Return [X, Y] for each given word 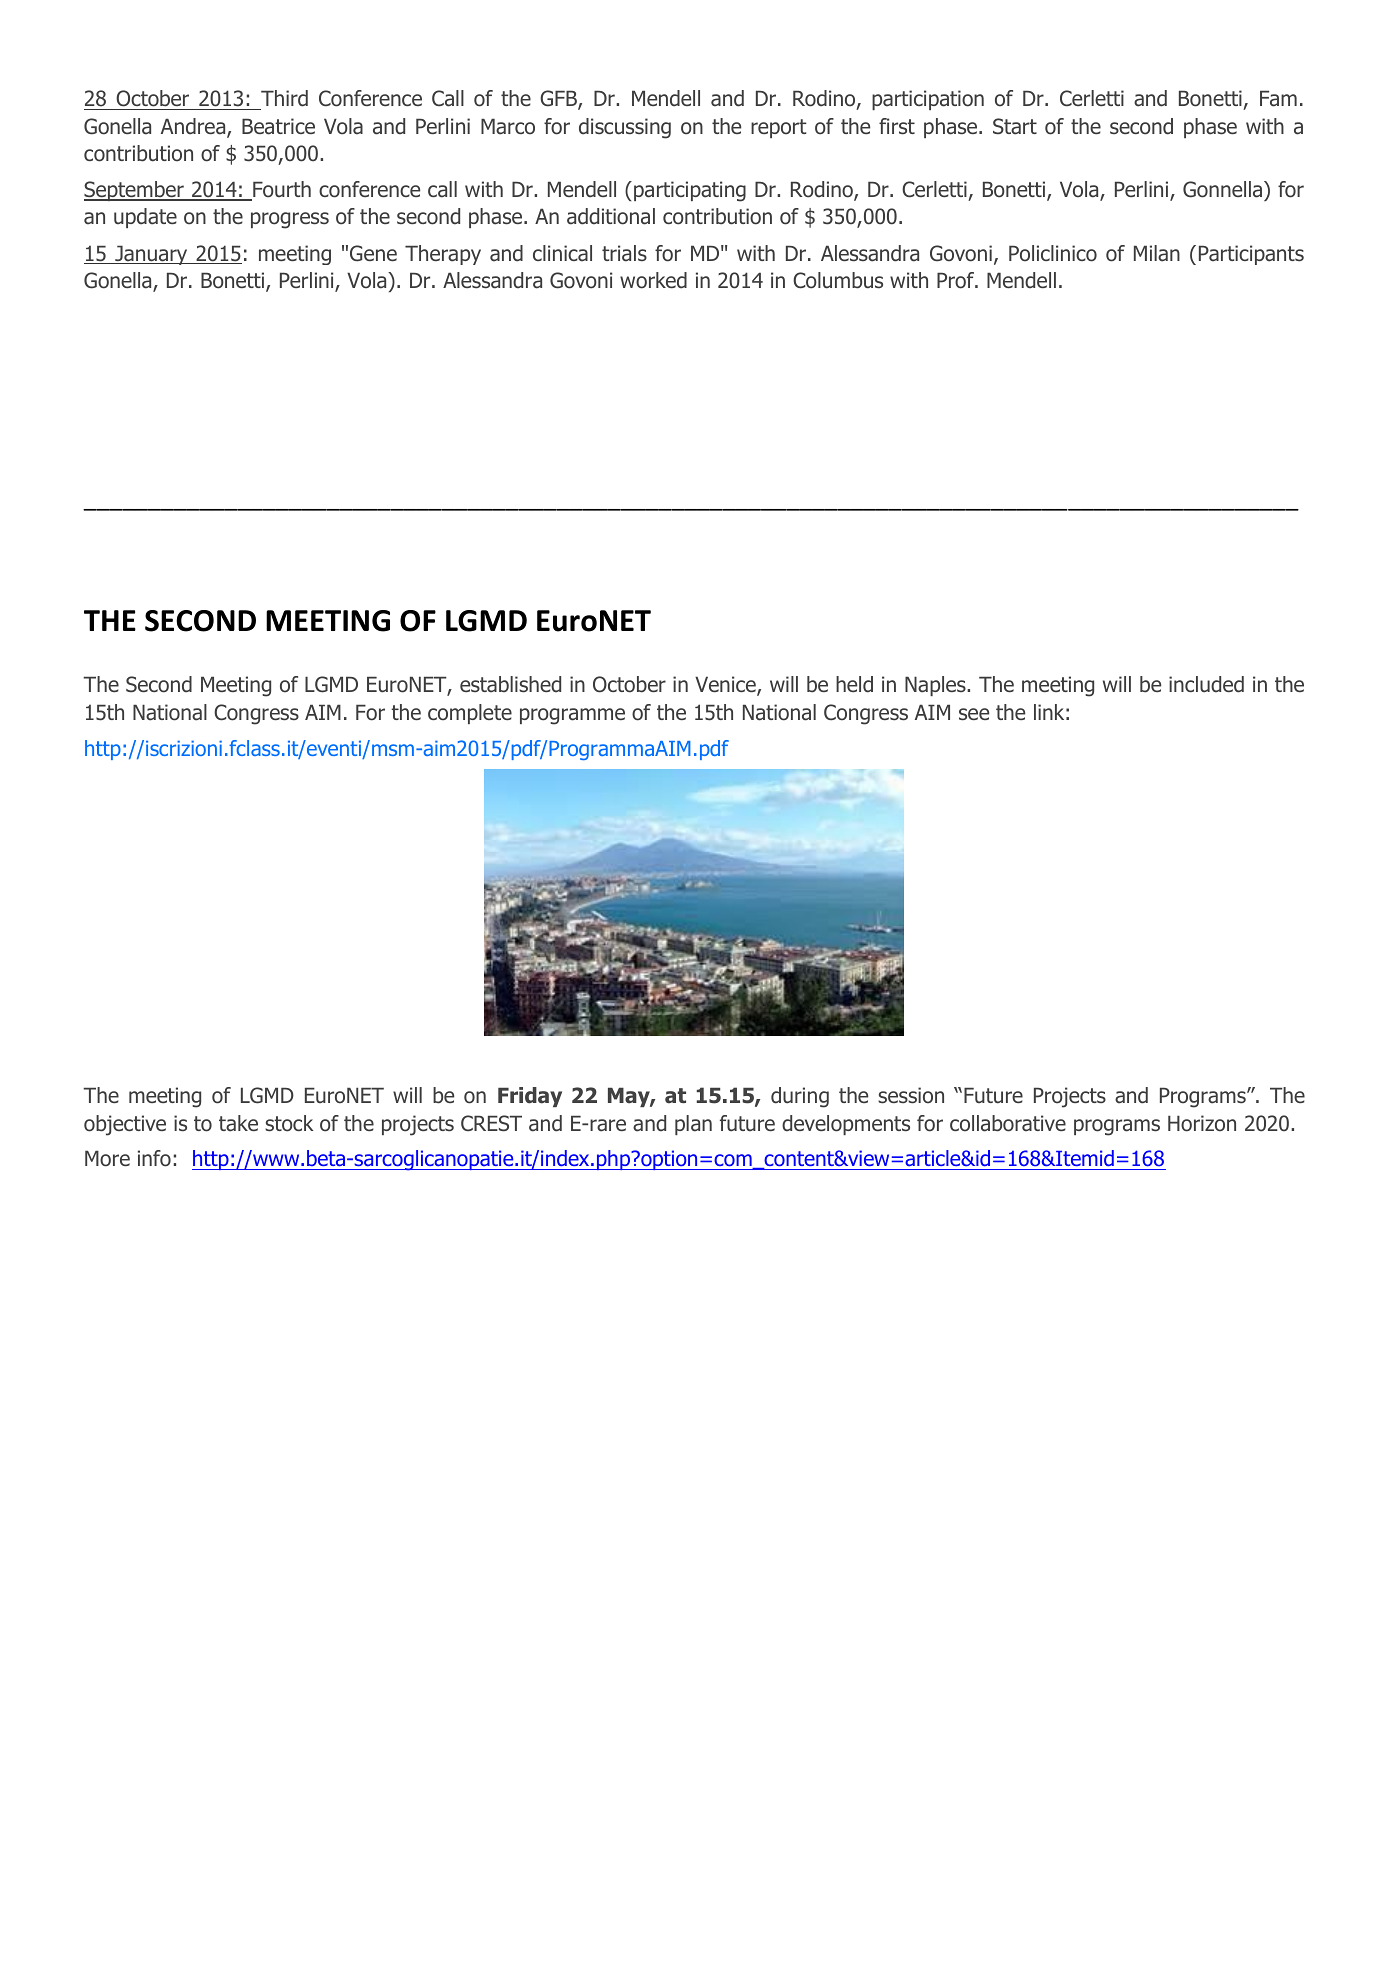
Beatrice [278, 126]
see [974, 714]
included [1206, 684]
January [151, 255]
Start [1015, 126]
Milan [1157, 253]
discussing [625, 128]
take [238, 1123]
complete [470, 714]
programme [572, 716]
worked [653, 280]
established [510, 684]
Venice [726, 685]
